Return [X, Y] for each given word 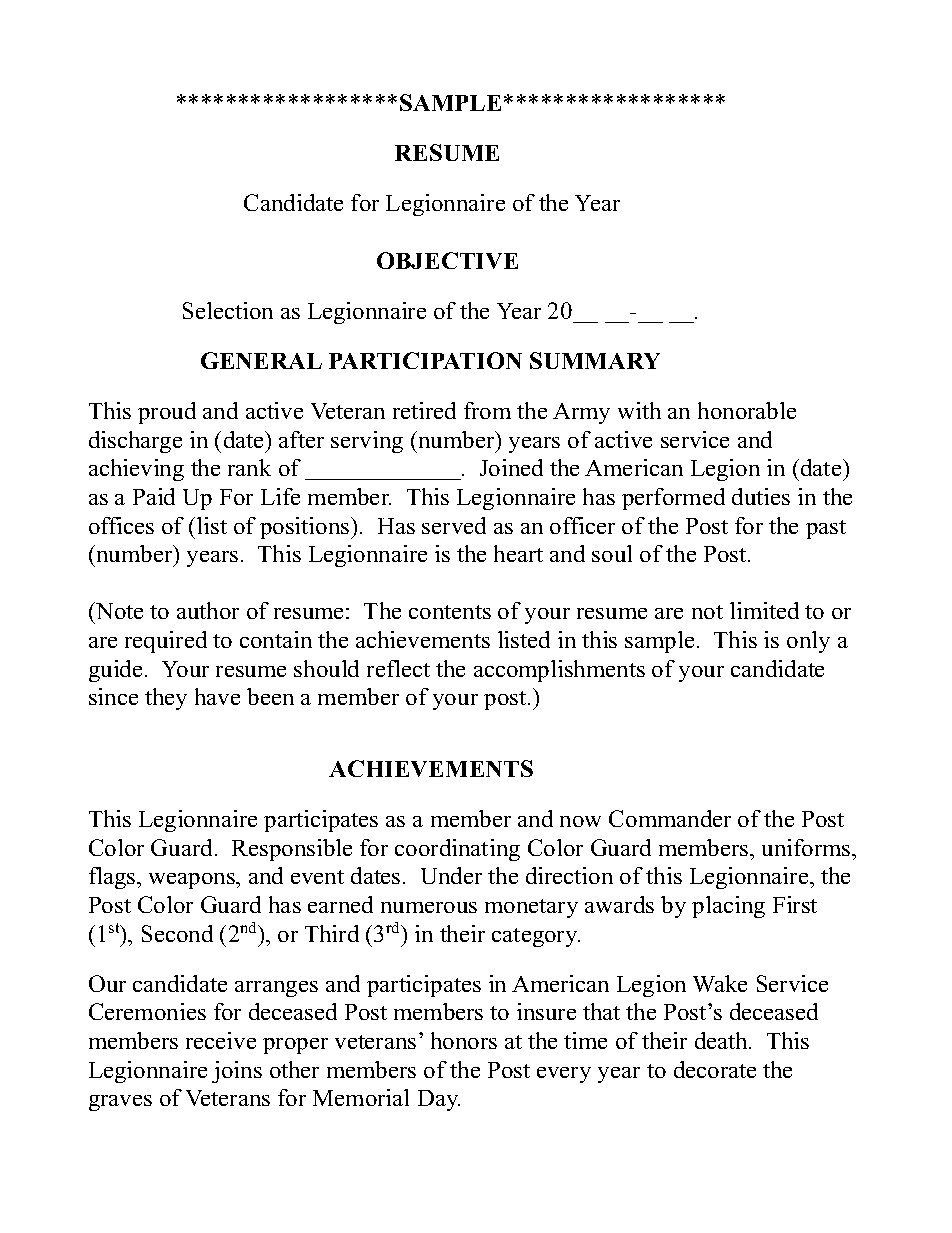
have [217, 696]
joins [237, 1072]
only [808, 642]
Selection [228, 310]
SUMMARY [595, 360]
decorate [715, 1069]
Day [439, 1100]
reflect [398, 668]
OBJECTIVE [447, 260]
